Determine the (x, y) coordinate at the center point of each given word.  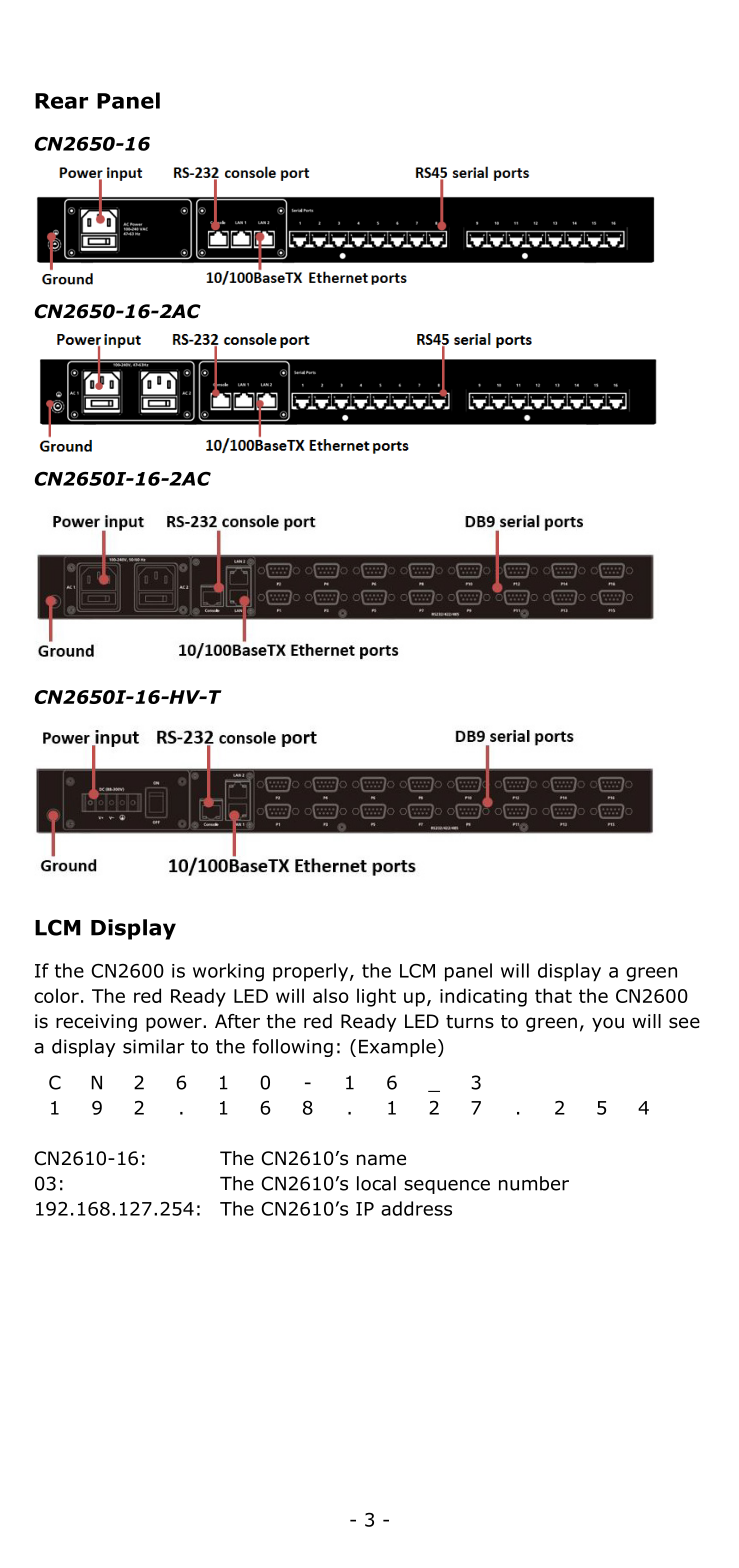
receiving (96, 1023)
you (608, 1024)
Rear (61, 101)
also (331, 995)
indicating (483, 997)
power (175, 1024)
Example (397, 1048)
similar (154, 1046)
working (228, 972)
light (376, 997)
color (56, 995)
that (553, 995)
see (684, 1023)
